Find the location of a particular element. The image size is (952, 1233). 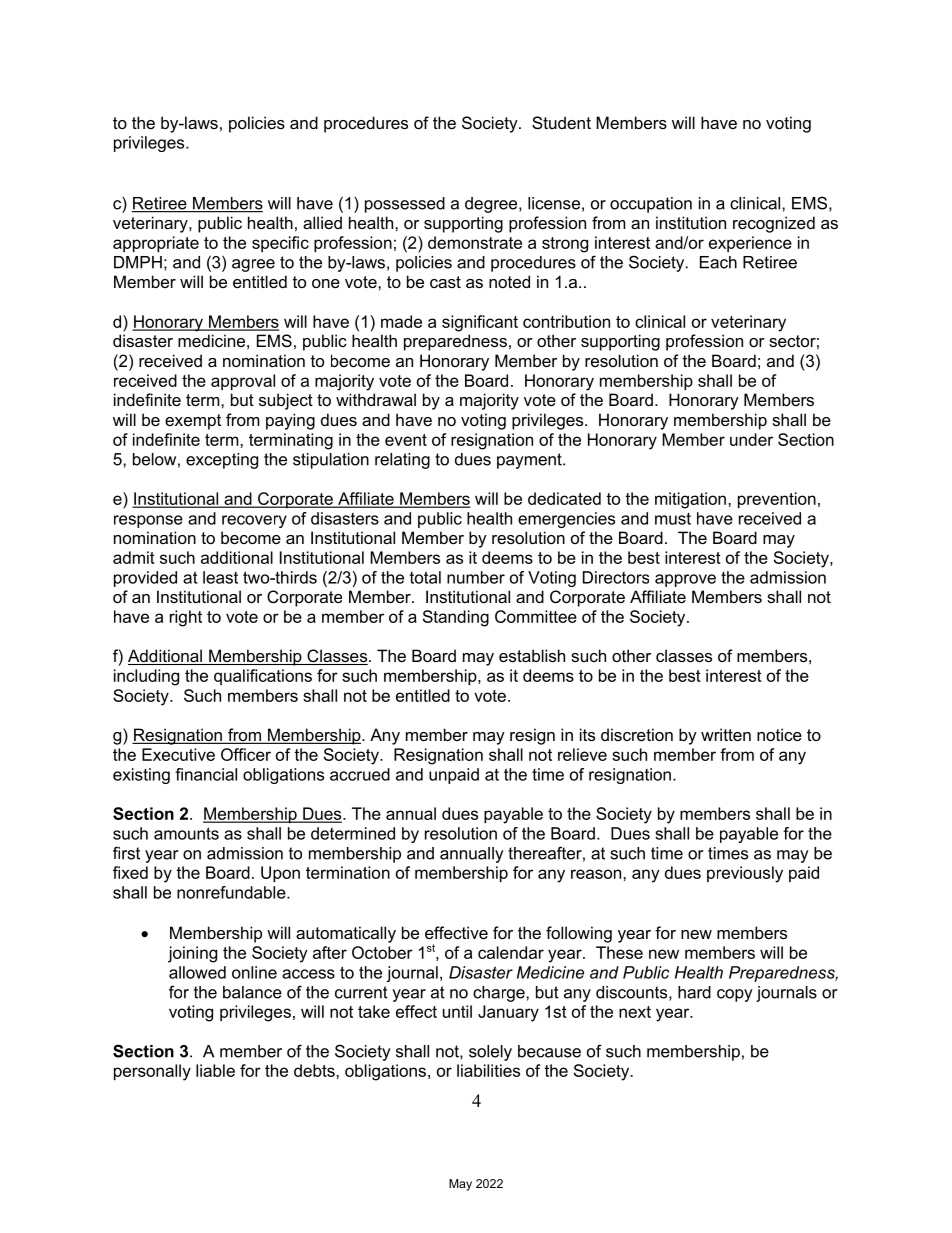

previously is located at coordinates (745, 874).
